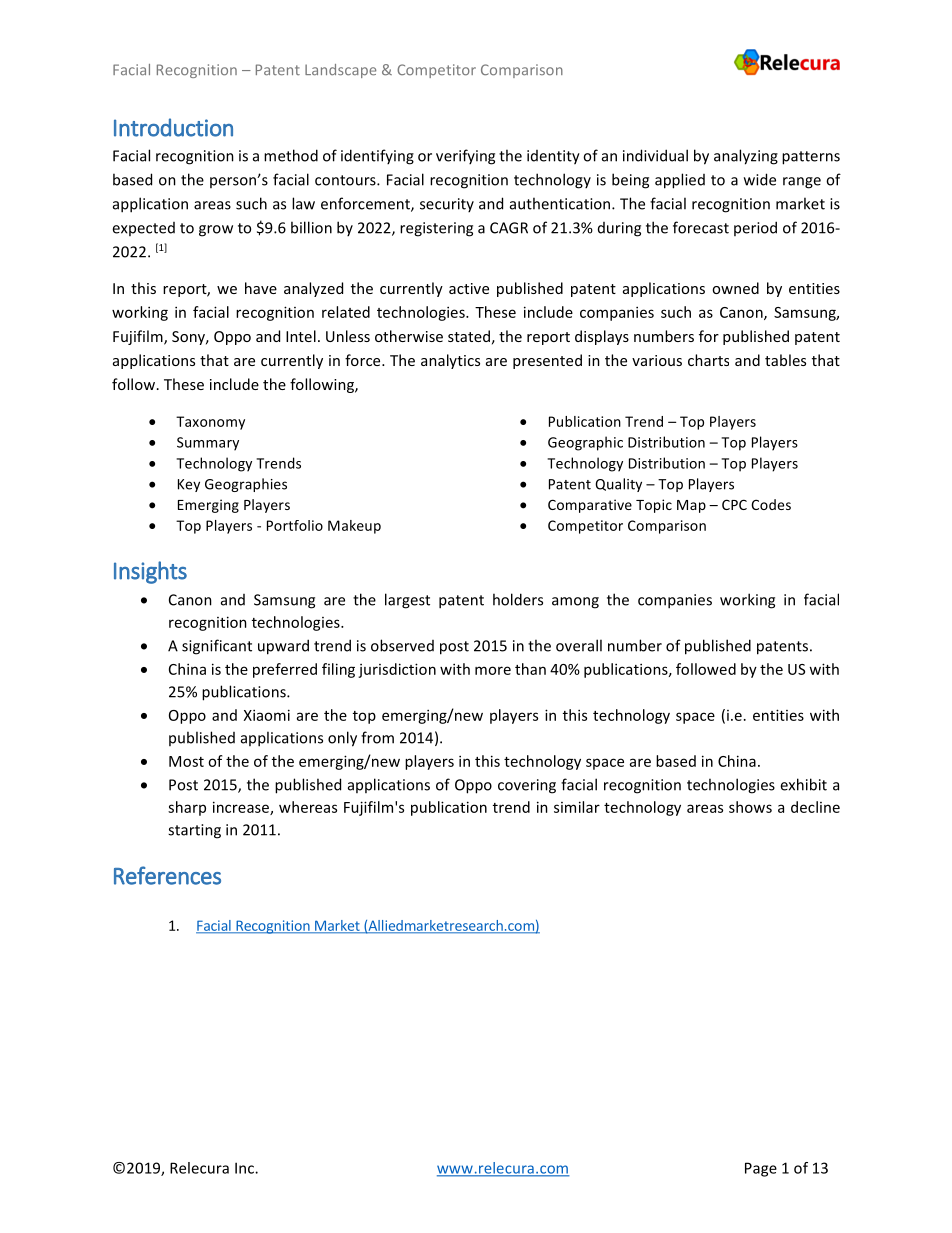  Describe the element at coordinates (750, 807) in the screenshot. I see `shows` at that location.
